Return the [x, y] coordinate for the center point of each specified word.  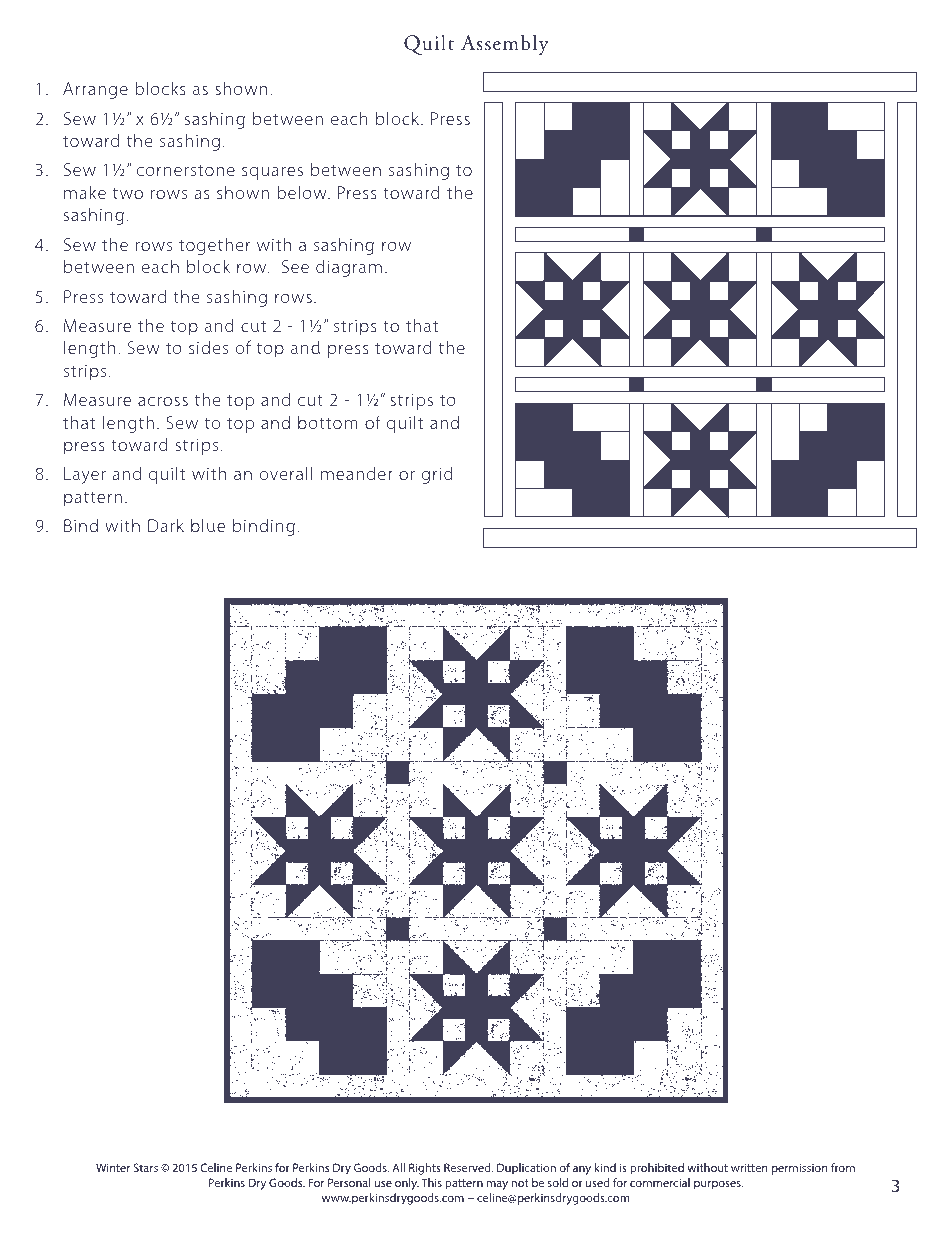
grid [437, 475]
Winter [113, 1167]
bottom [328, 422]
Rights [425, 1169]
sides [208, 347]
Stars [145, 1167]
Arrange [95, 90]
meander [357, 473]
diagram [349, 268]
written [749, 1167]
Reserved [468, 1167]
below [303, 192]
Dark [166, 525]
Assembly [505, 45]
